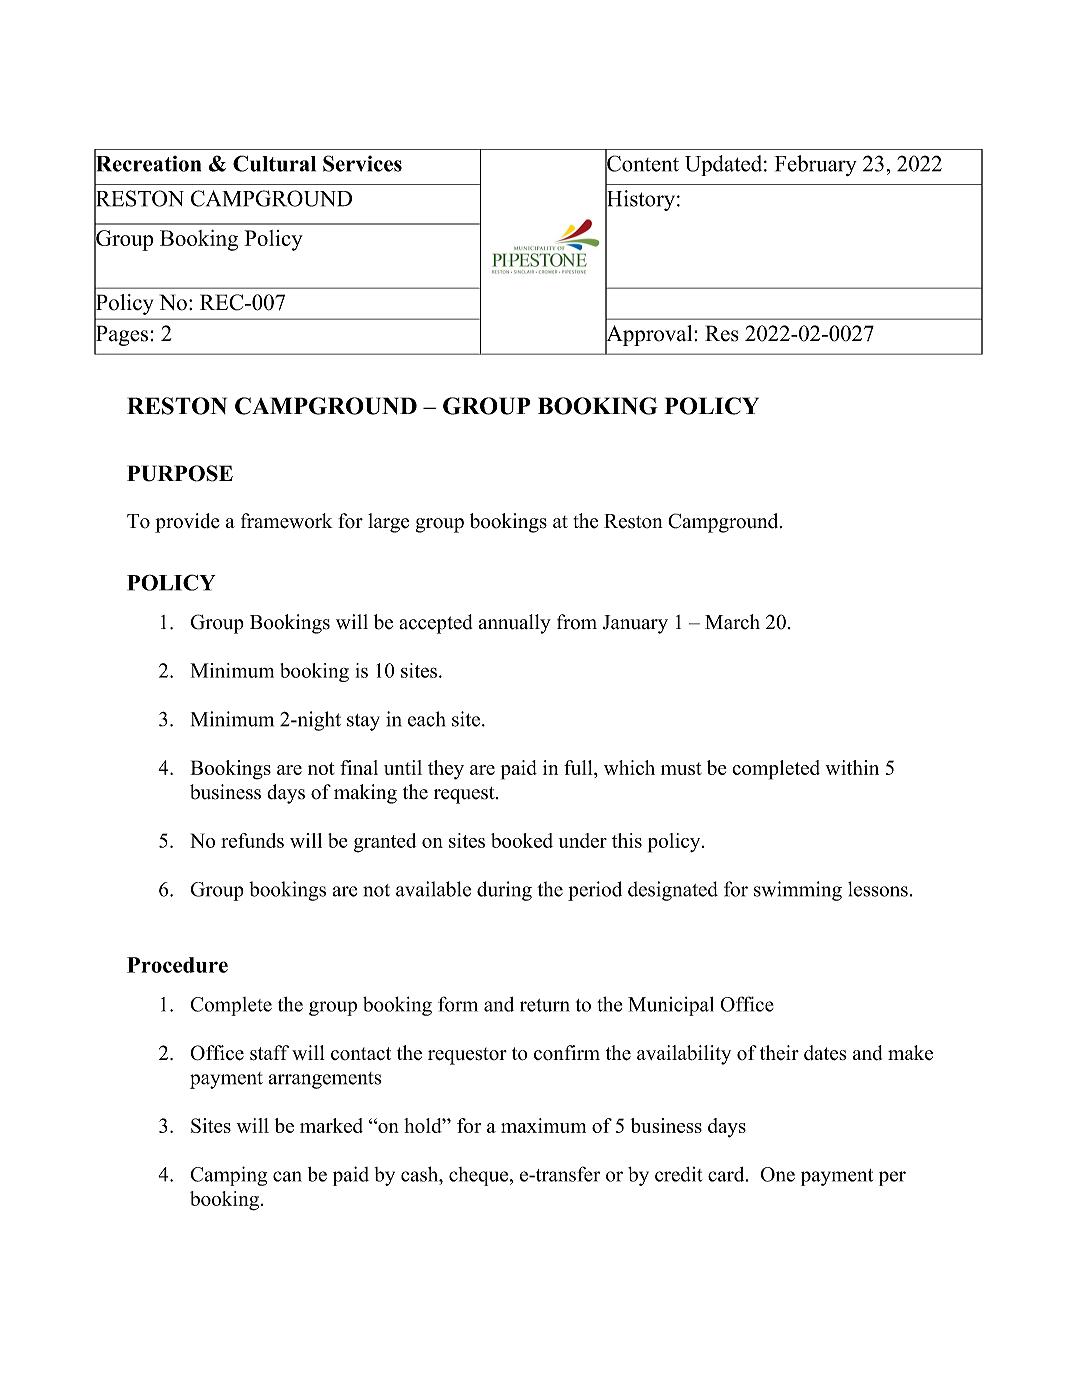 This screenshot has width=1077, height=1394. I want to click on Procedure, so click(177, 965).
